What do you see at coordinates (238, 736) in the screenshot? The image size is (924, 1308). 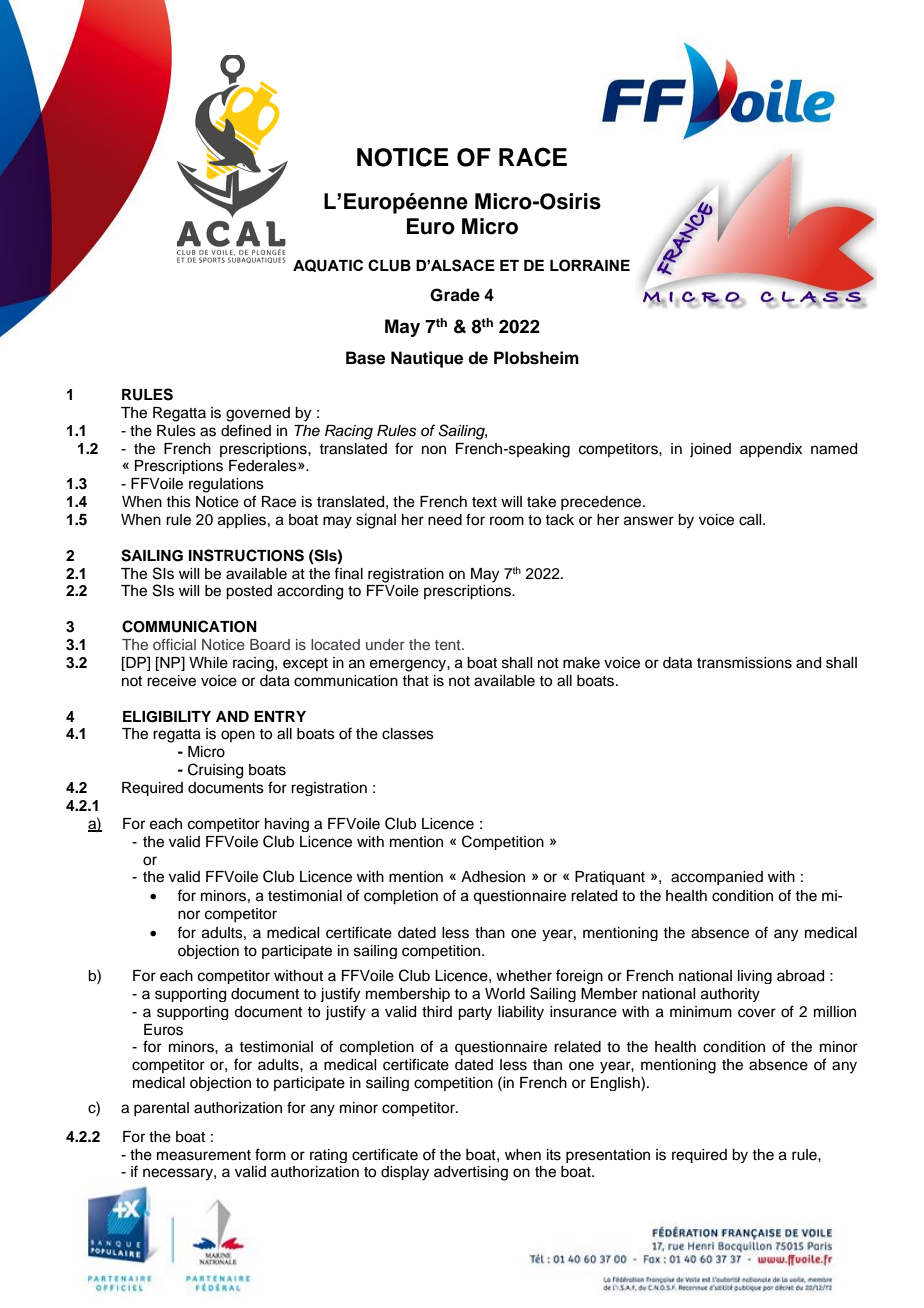 I see `open` at bounding box center [238, 736].
